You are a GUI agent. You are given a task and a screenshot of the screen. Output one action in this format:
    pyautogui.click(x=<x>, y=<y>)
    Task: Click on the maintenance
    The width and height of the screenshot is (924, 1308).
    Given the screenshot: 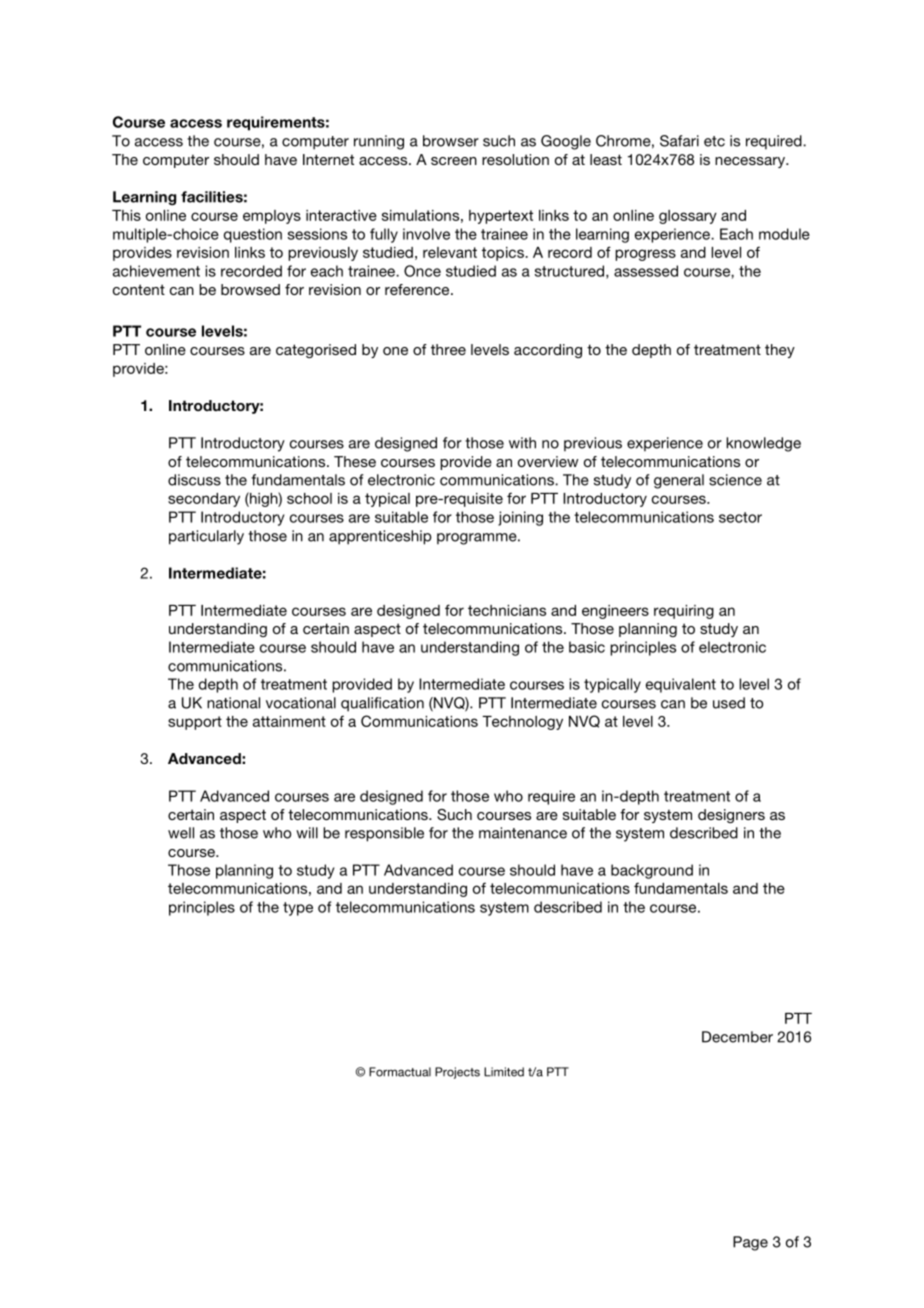 What is the action you would take?
    pyautogui.click(x=523, y=833)
